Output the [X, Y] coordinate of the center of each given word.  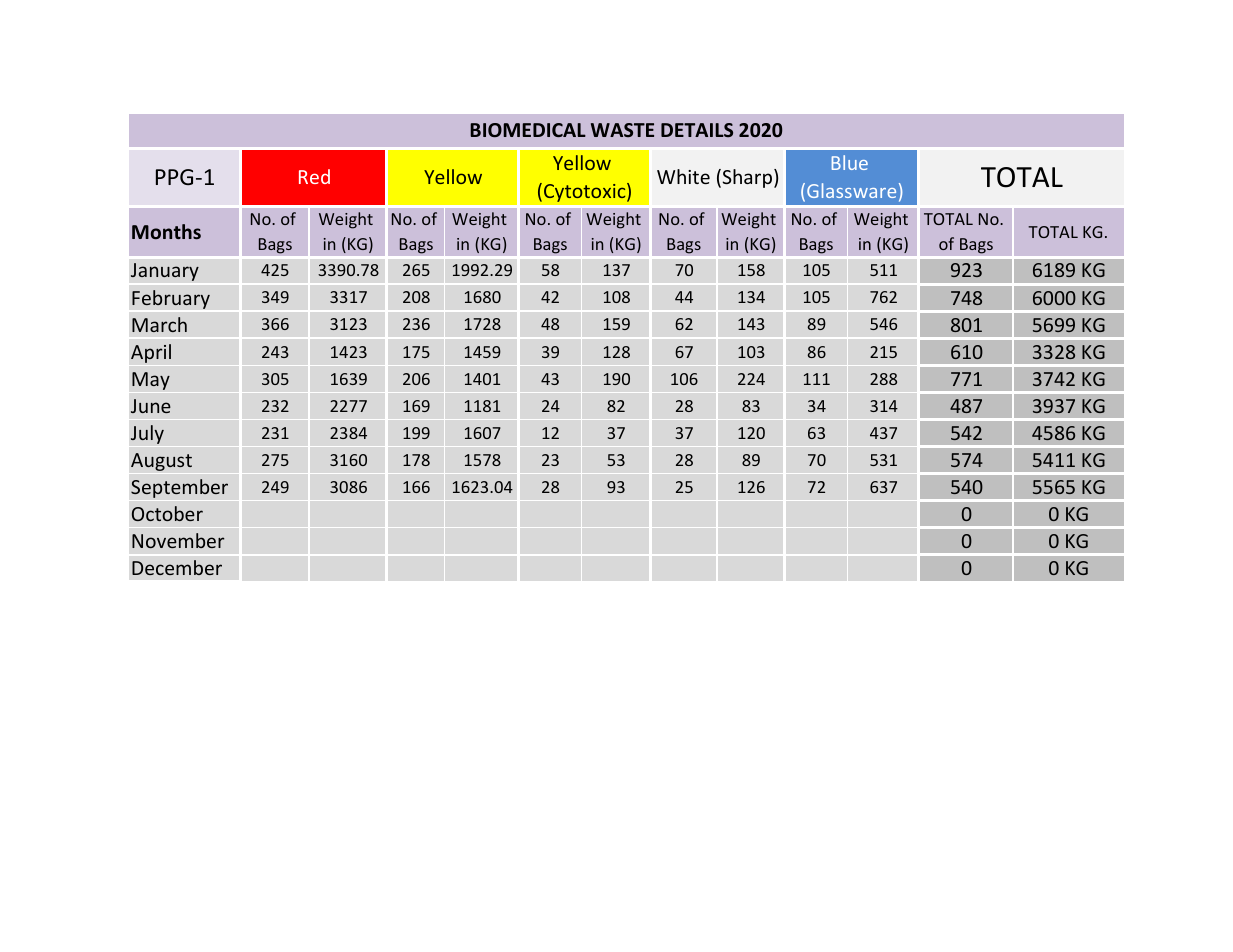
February [171, 299]
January [165, 272]
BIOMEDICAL [528, 130]
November [178, 540]
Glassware [851, 190]
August [161, 462]
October [167, 513]
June [151, 406]
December [177, 567]
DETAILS [697, 130]
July [147, 434]
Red [314, 176]
